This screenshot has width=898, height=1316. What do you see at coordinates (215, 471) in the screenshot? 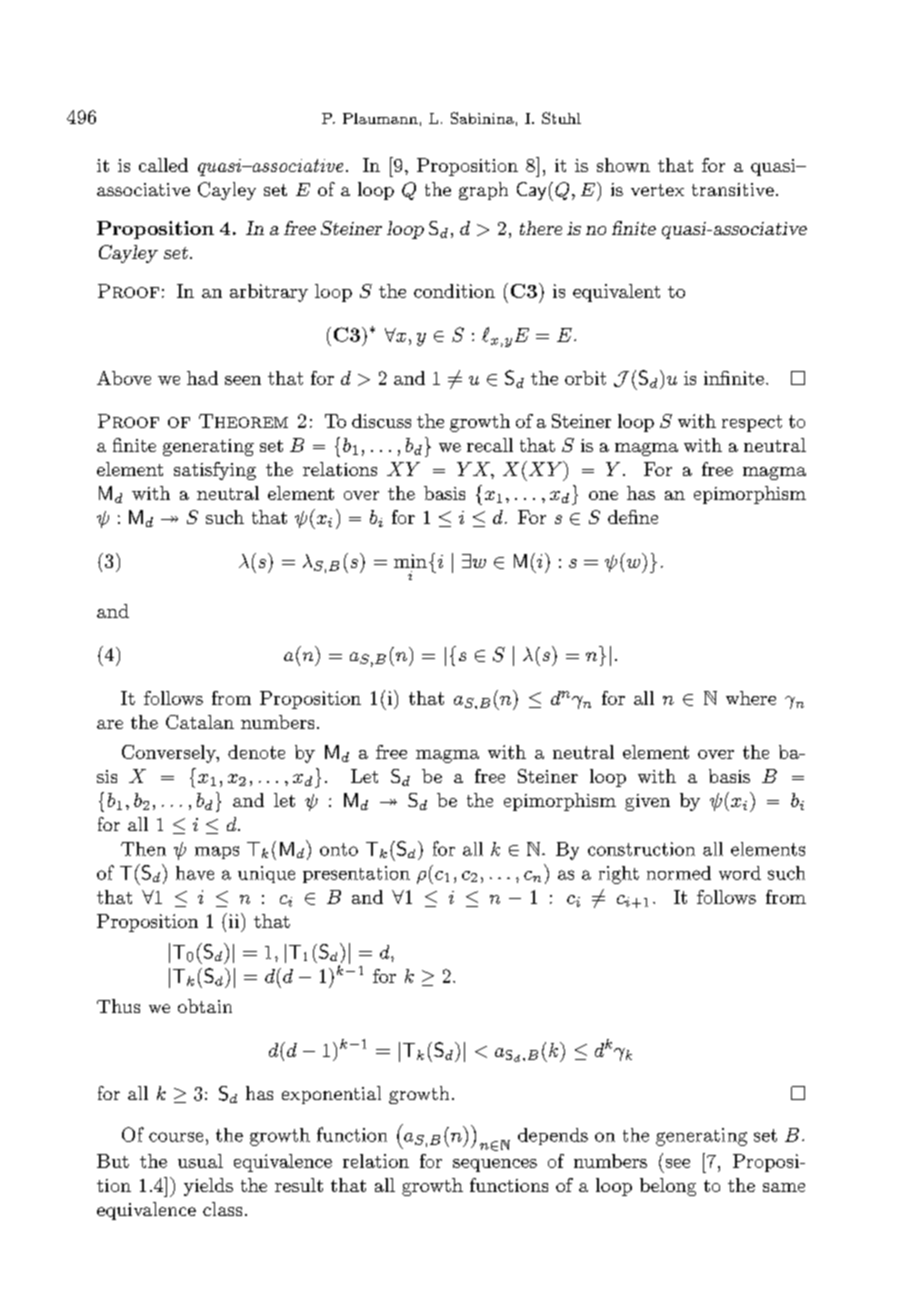
I see `satisfying` at bounding box center [215, 471].
